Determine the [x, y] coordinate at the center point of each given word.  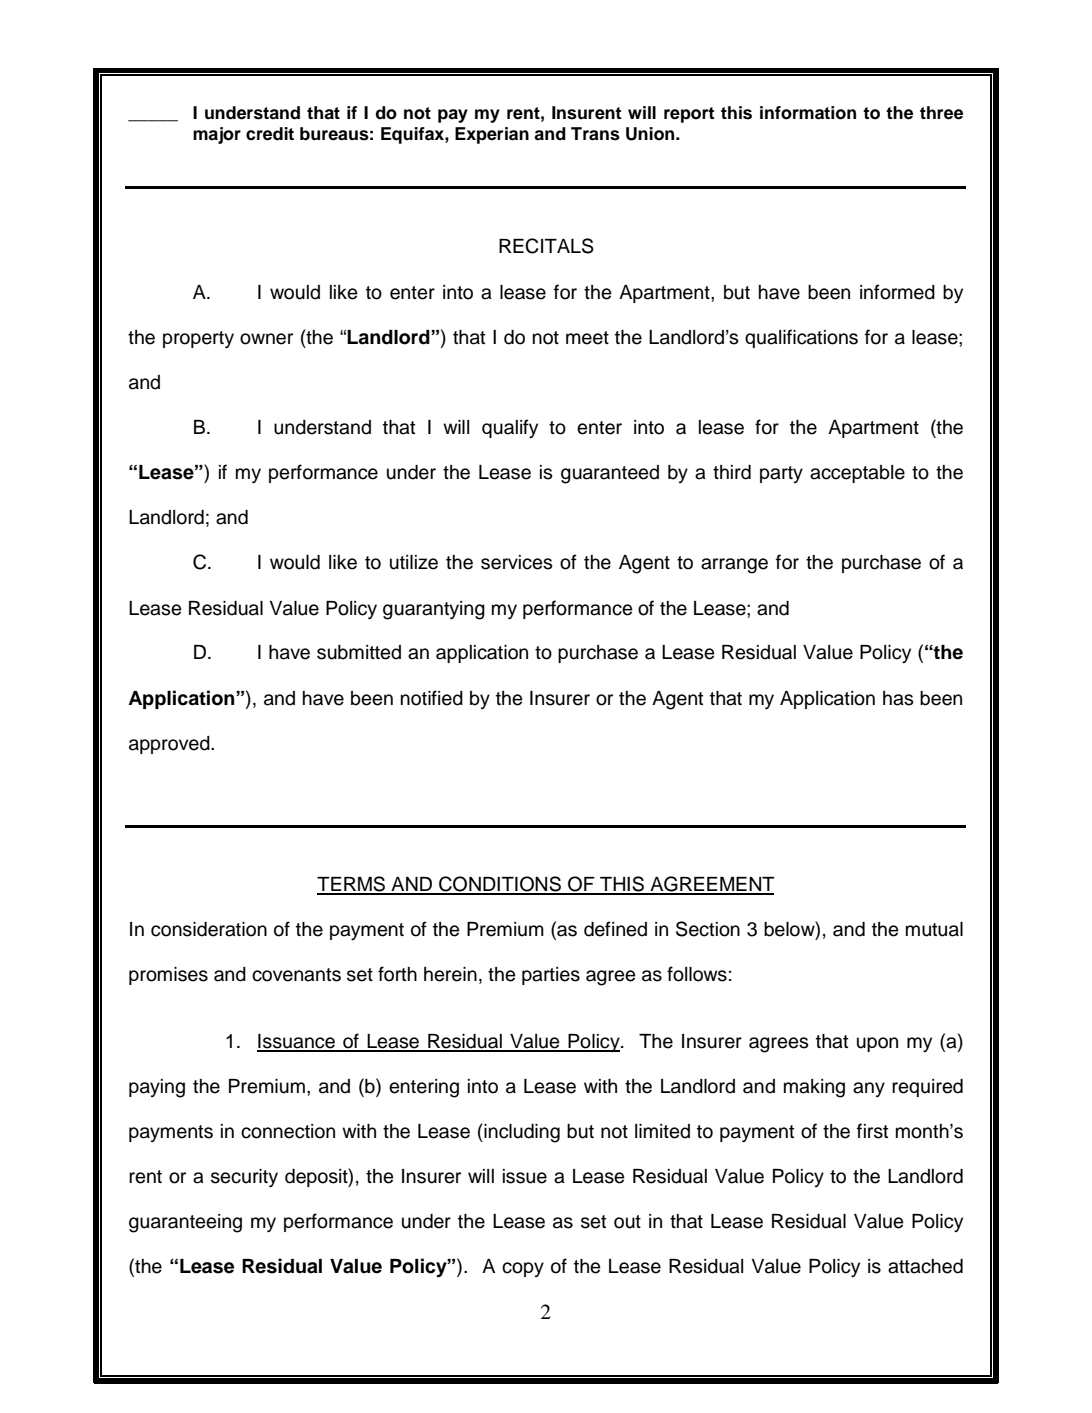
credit [270, 134]
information [808, 113]
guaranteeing [185, 1223]
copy [523, 1269]
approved [170, 745]
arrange [734, 566]
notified [432, 698]
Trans [595, 134]
